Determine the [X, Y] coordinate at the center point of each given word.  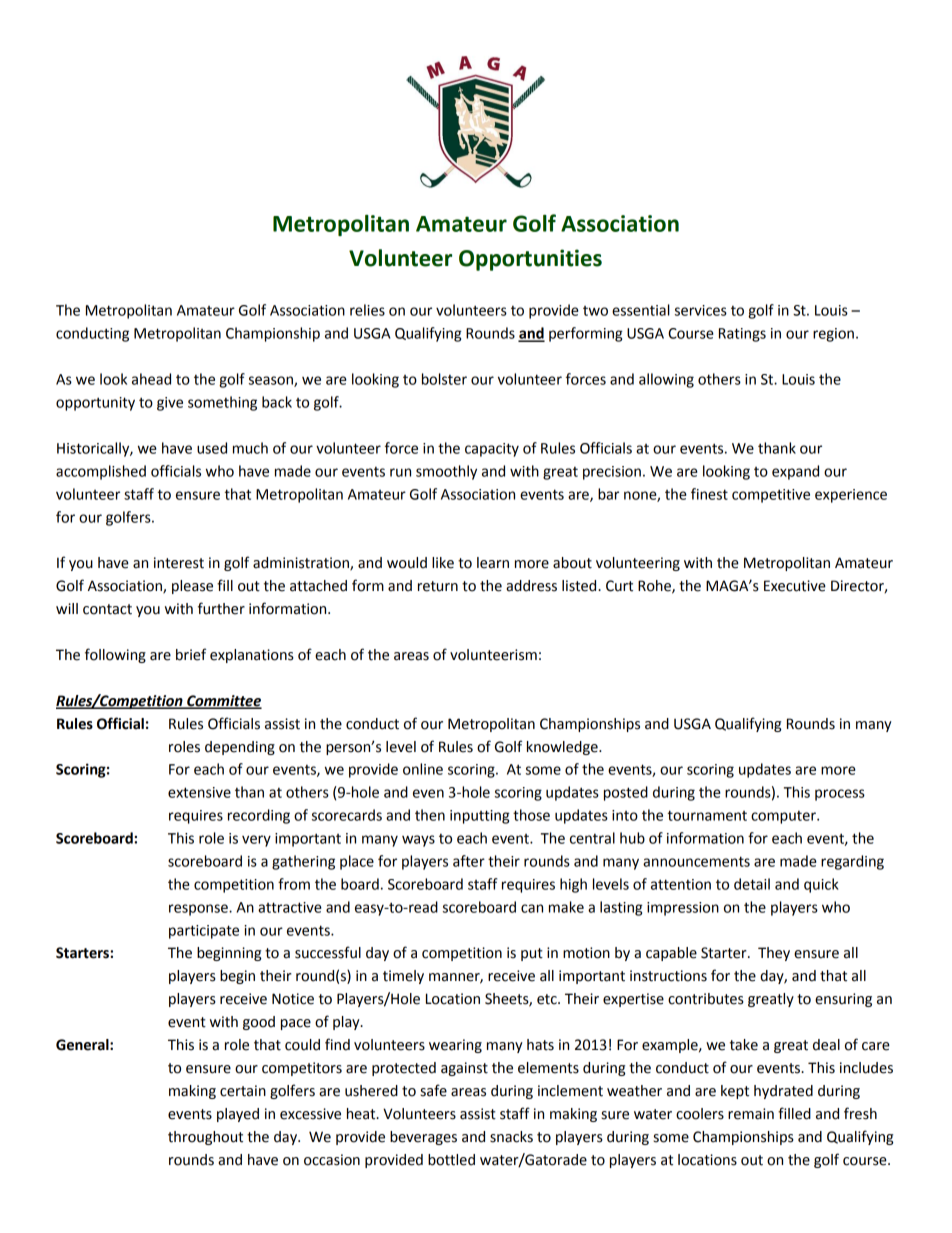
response [199, 910]
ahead [151, 379]
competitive [771, 496]
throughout [205, 1138]
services [701, 310]
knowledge [563, 748]
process [840, 795]
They [774, 954]
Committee [223, 701]
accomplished [101, 472]
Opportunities [530, 260]
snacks [511, 1137]
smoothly [446, 472]
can [532, 908]
